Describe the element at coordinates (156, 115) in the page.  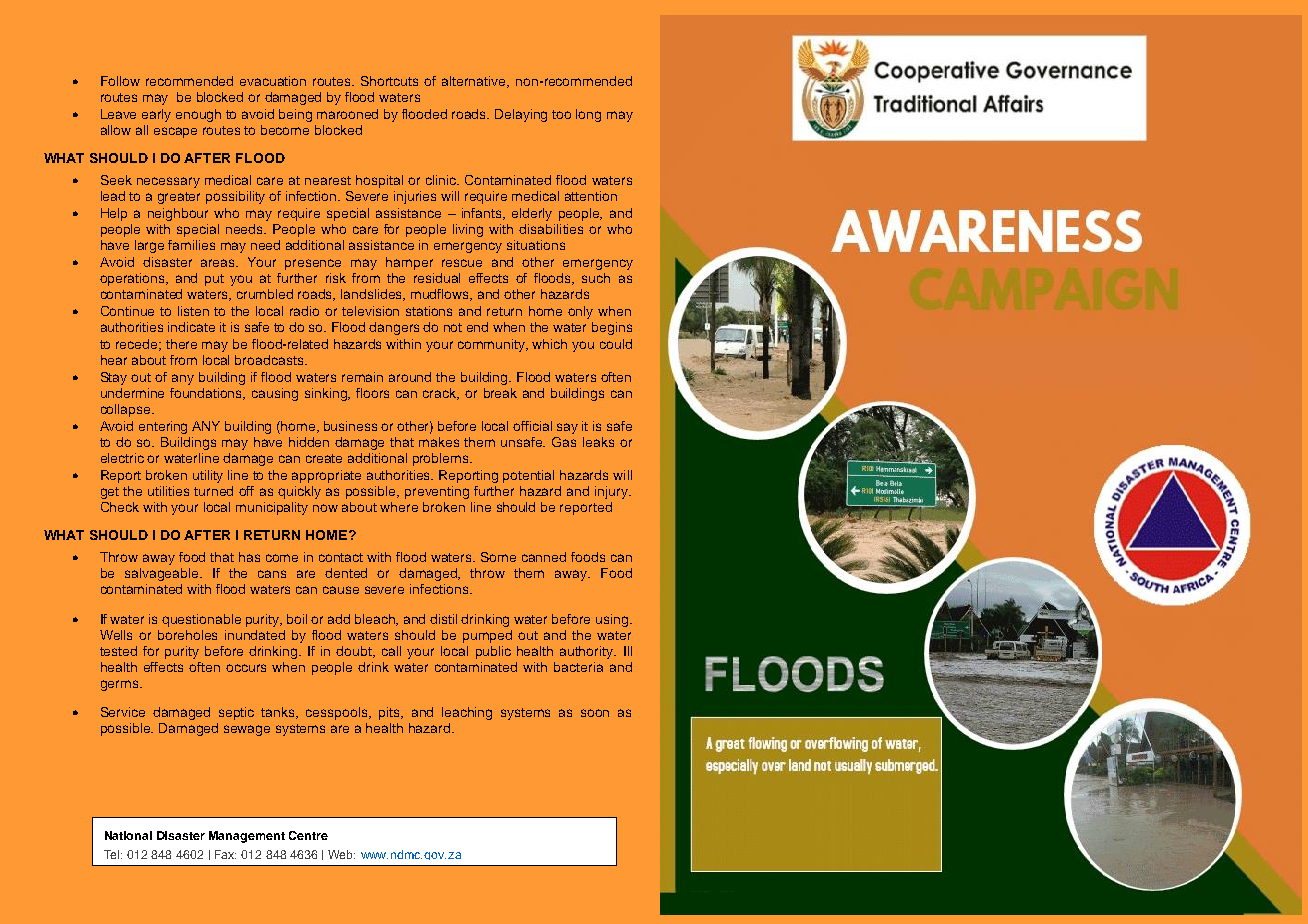
I see `early` at that location.
